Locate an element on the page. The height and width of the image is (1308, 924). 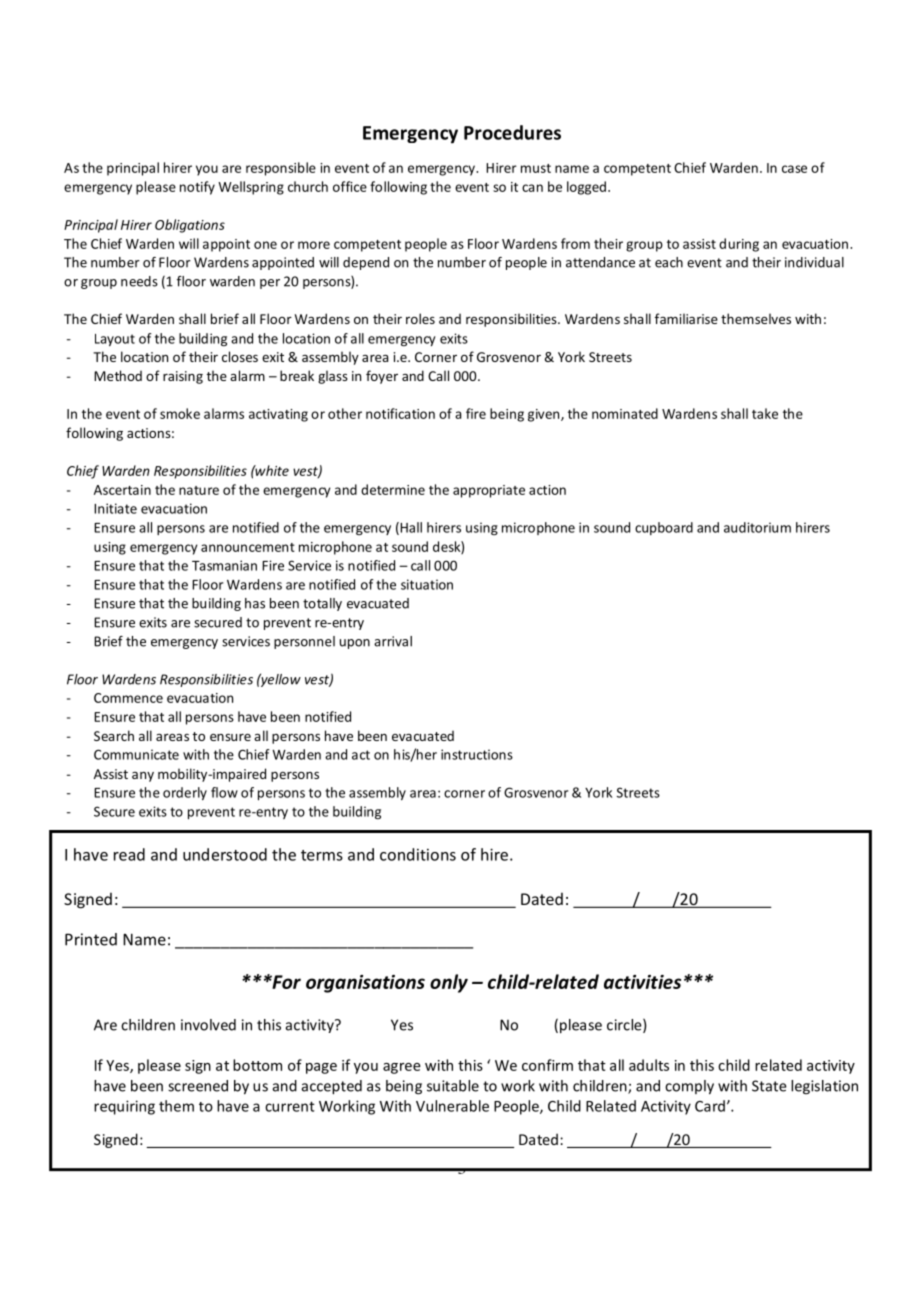
Procedures is located at coordinates (512, 132).
